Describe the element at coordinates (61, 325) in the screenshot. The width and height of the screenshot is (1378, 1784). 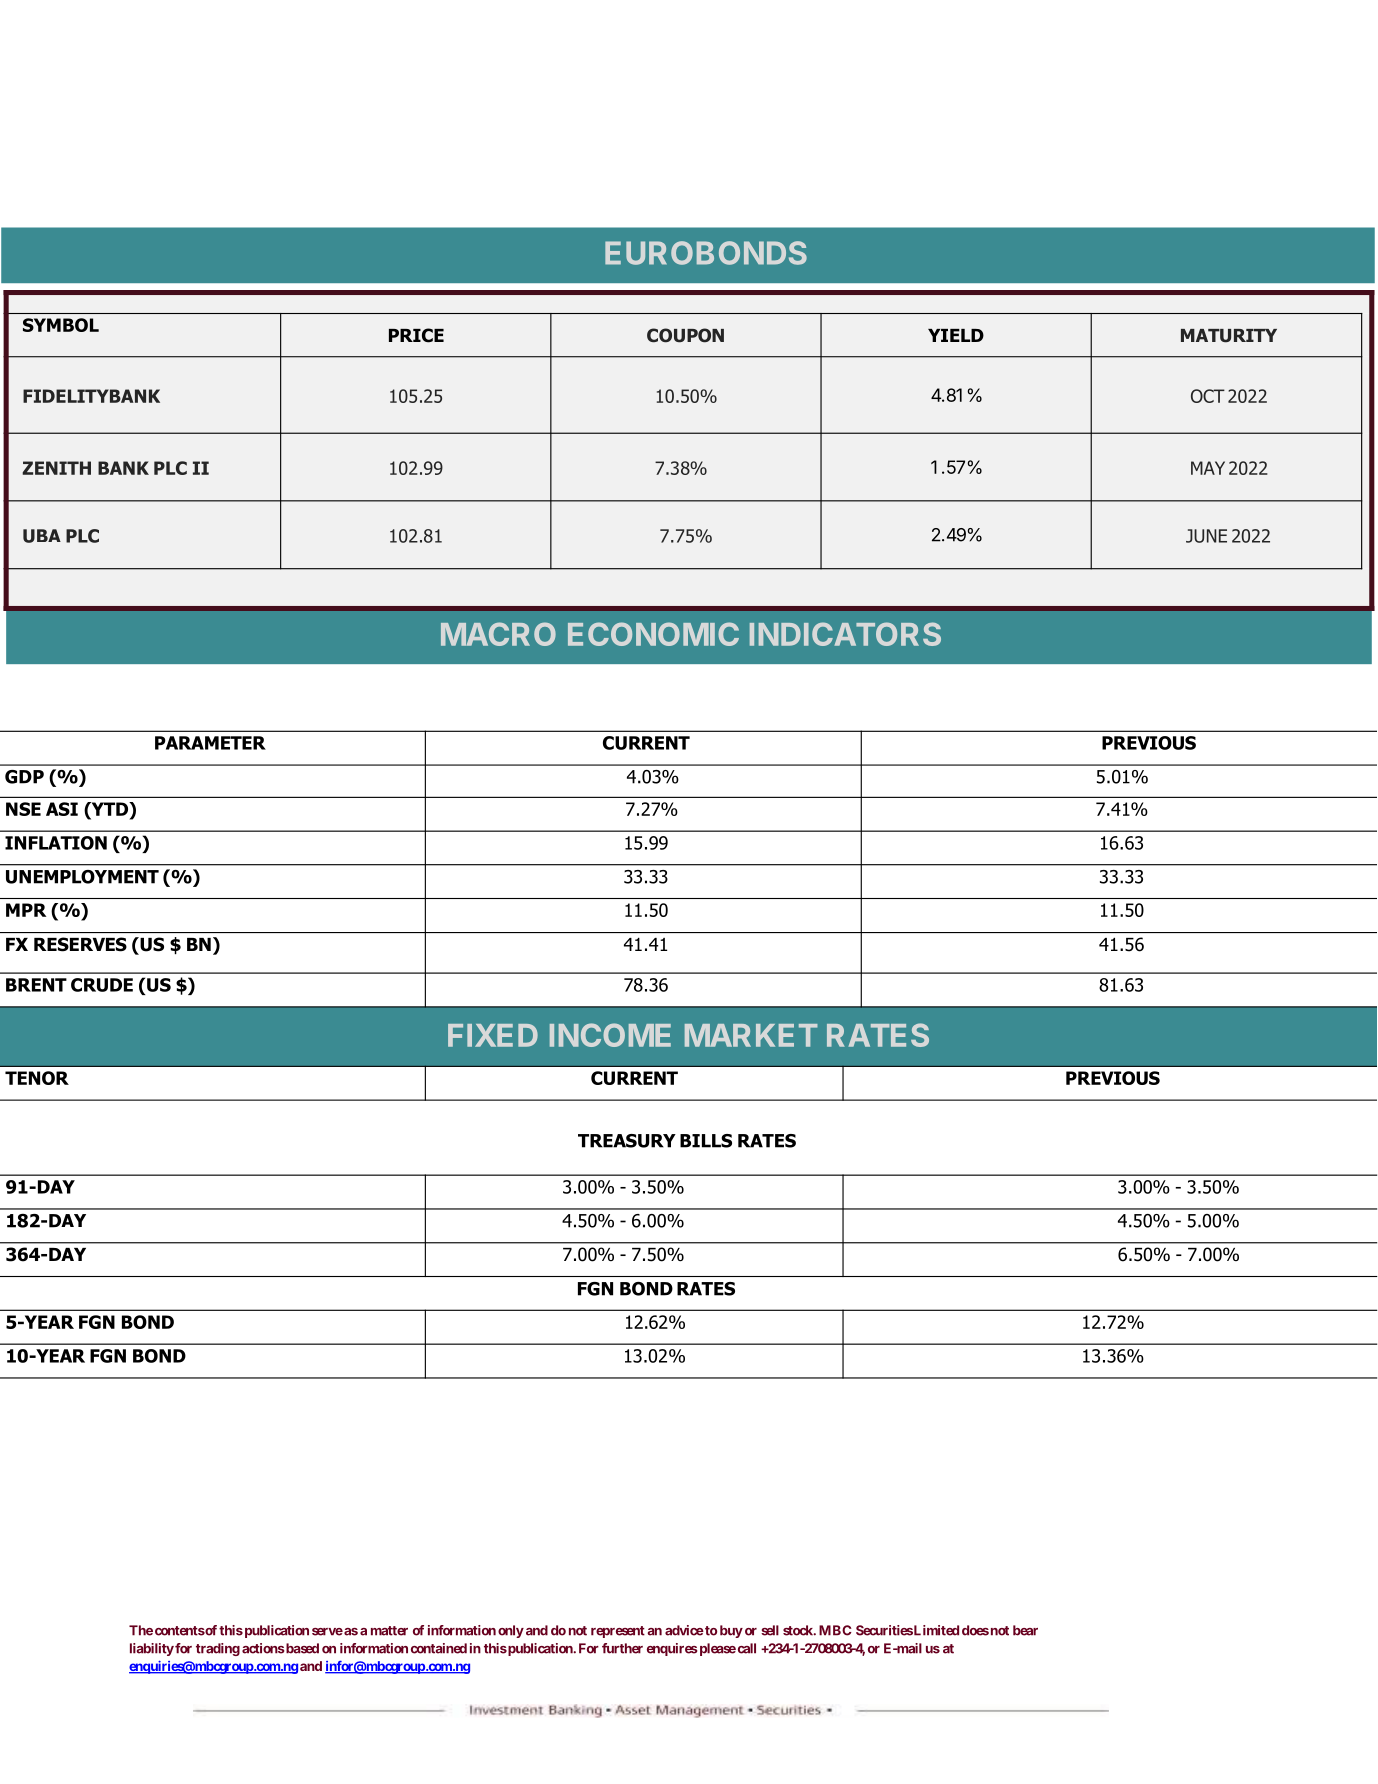
I see `SYMBOL` at that location.
